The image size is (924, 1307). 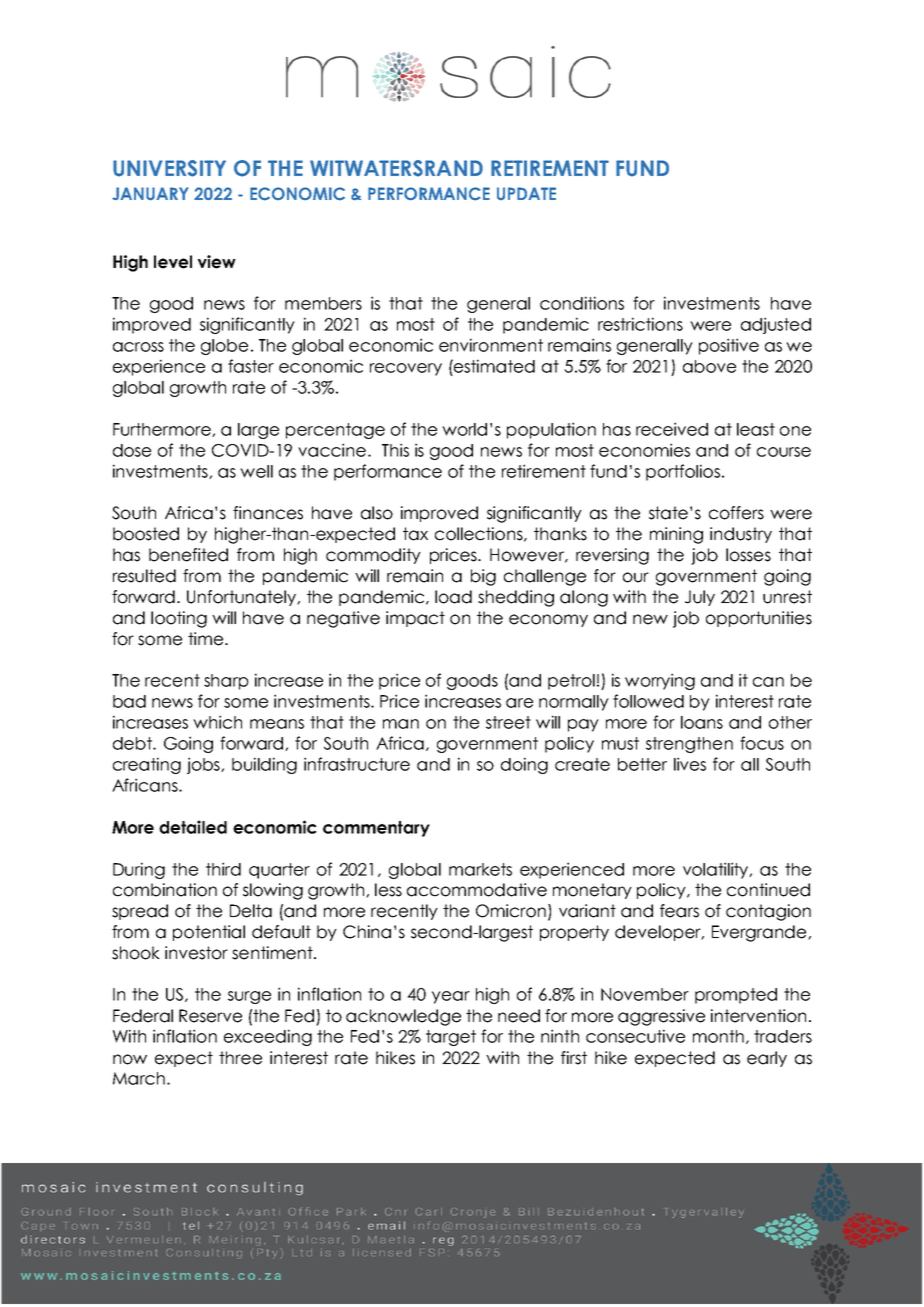 What do you see at coordinates (240, 1058) in the screenshot?
I see `three` at bounding box center [240, 1058].
